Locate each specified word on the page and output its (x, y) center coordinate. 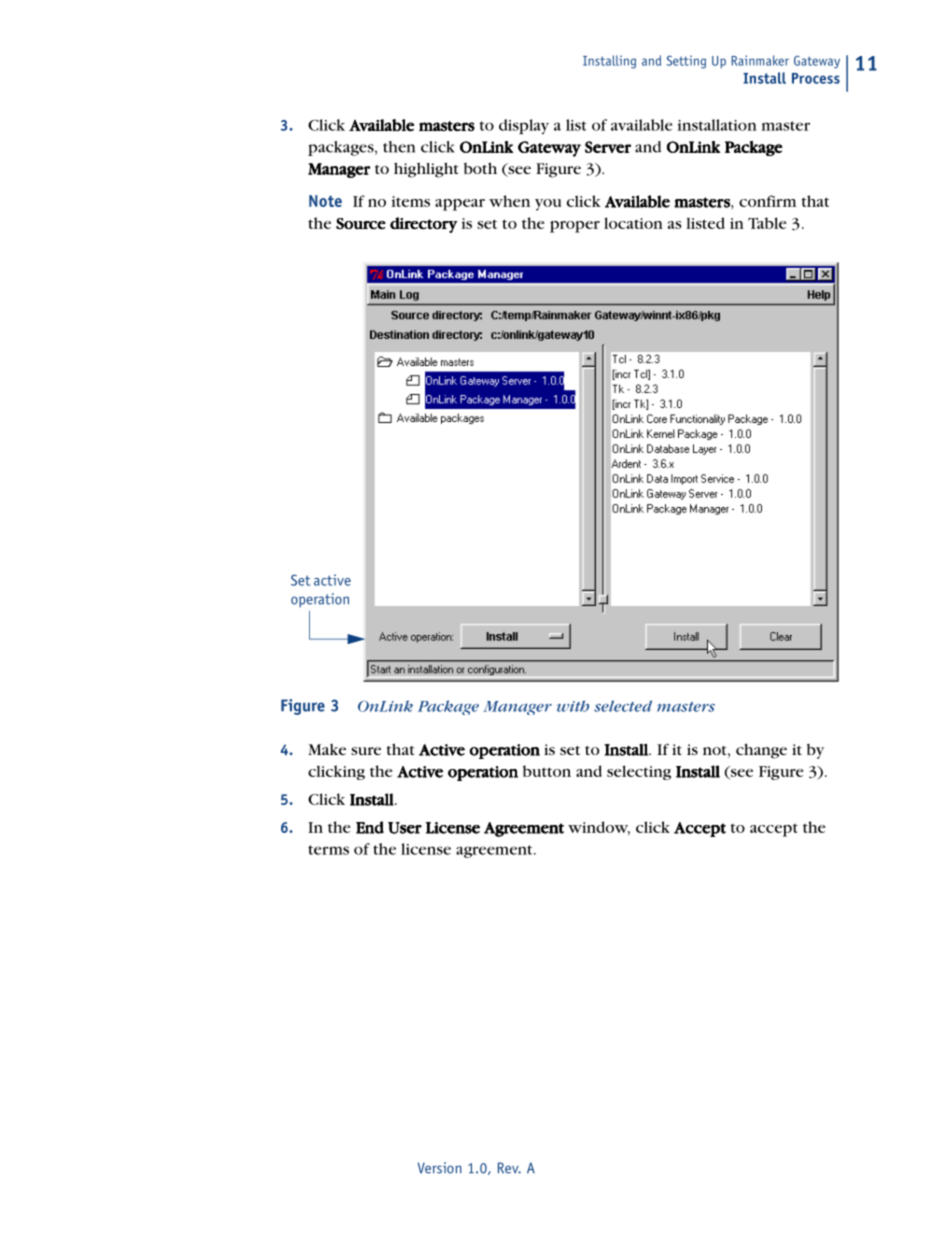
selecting (639, 772)
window (599, 828)
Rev (509, 1168)
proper (575, 227)
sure (366, 751)
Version (440, 1168)
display (524, 126)
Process (816, 78)
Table (767, 223)
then (399, 147)
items (411, 201)
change (761, 751)
